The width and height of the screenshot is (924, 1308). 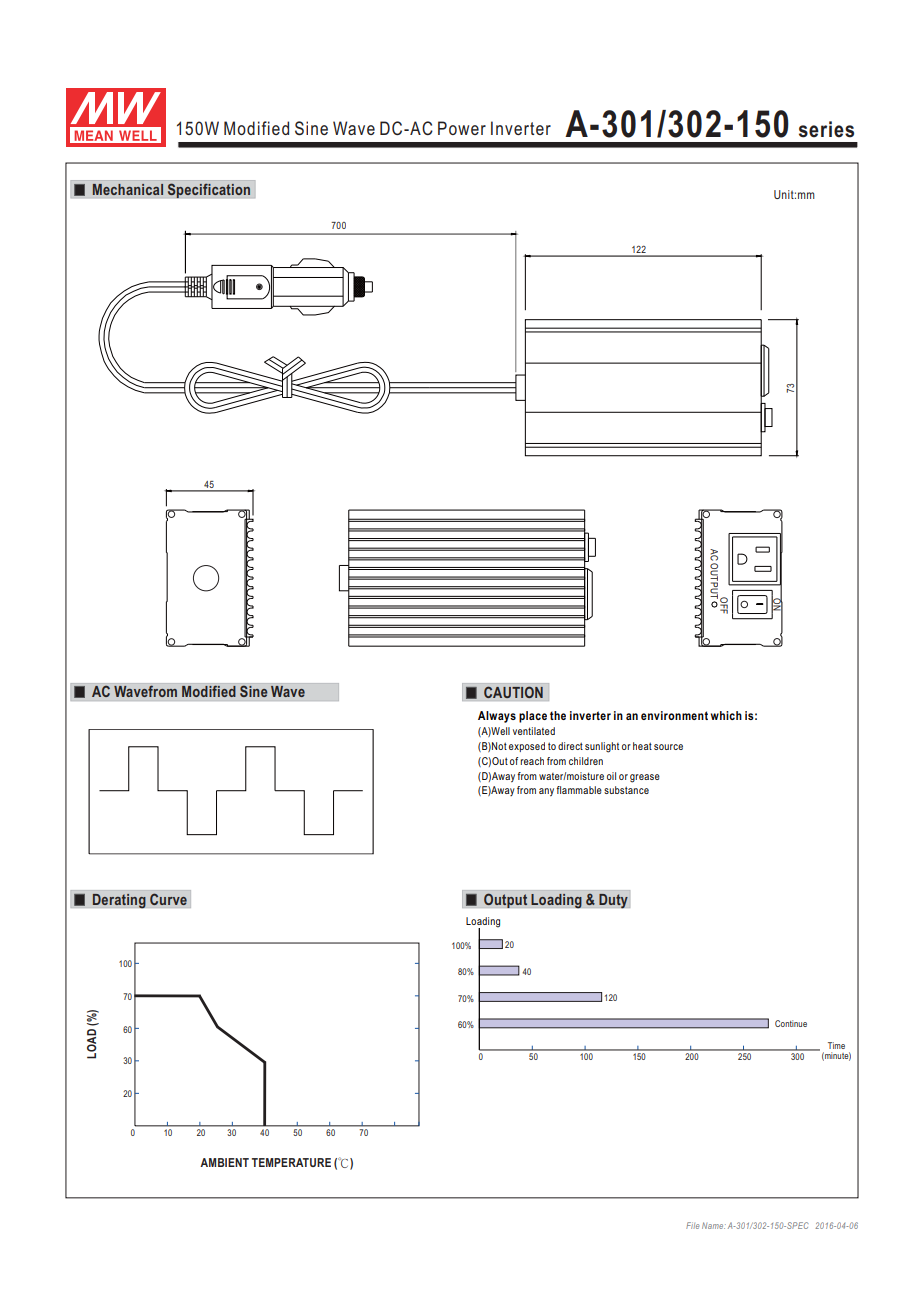 What do you see at coordinates (128, 189) in the screenshot?
I see `Mechanical` at bounding box center [128, 189].
